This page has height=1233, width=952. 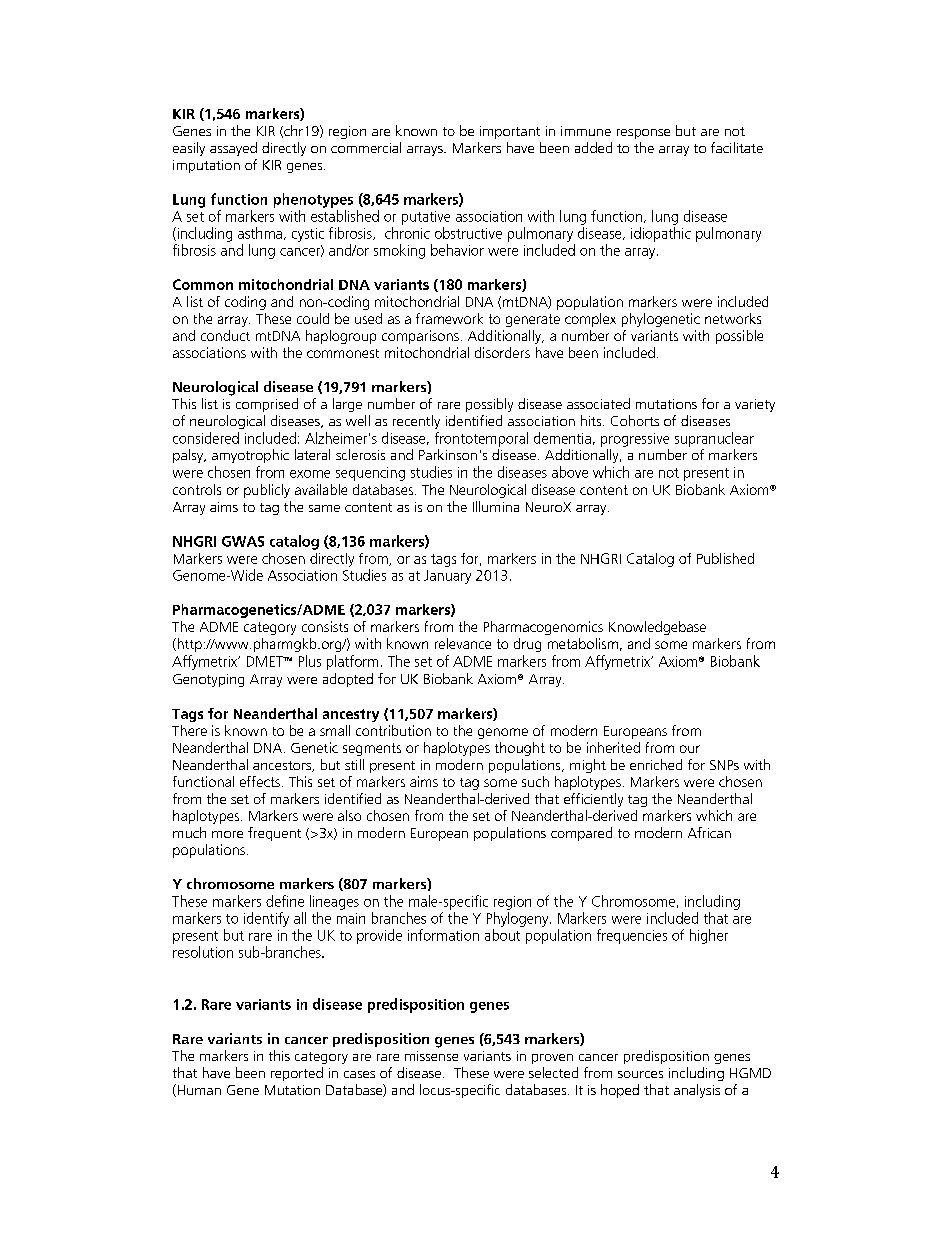 What do you see at coordinates (225, 335) in the page?
I see `conduct` at bounding box center [225, 335].
